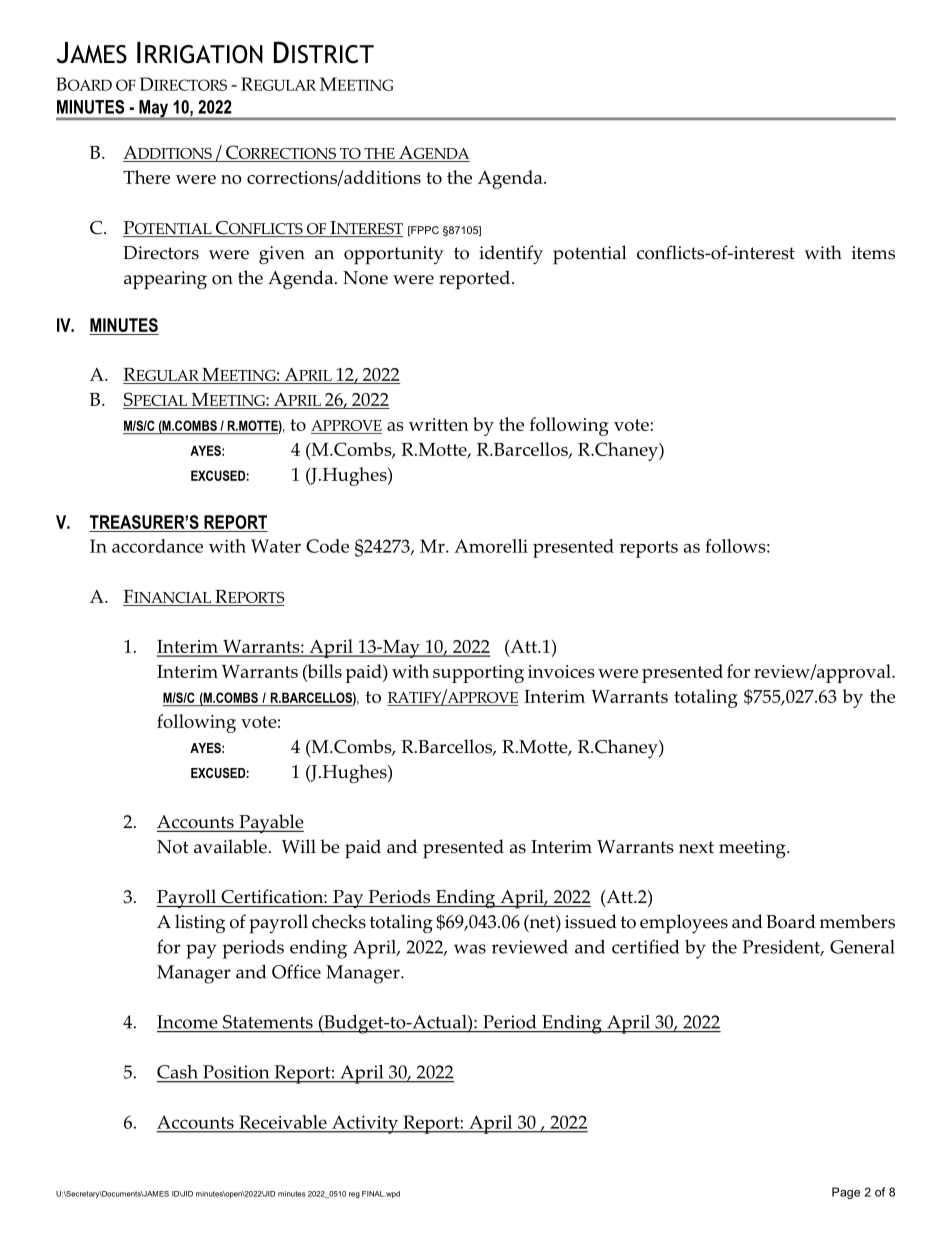 Image resolution: width=952 pixels, height=1233 pixels. Describe the element at coordinates (511, 254) in the page. I see `identify` at that location.
